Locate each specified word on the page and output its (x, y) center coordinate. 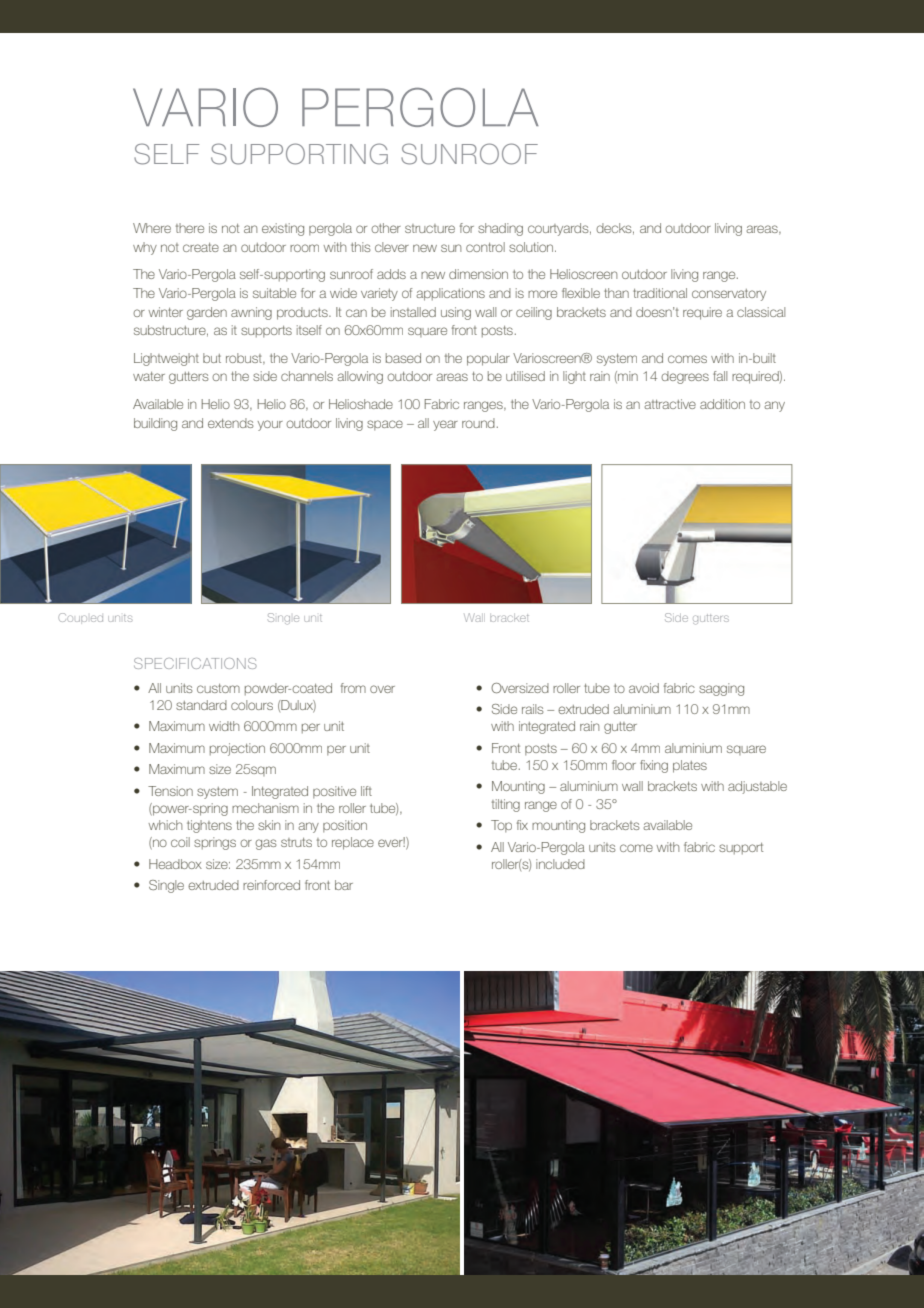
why (145, 248)
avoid (644, 688)
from (353, 688)
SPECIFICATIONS (195, 663)
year (445, 425)
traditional (660, 293)
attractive (670, 404)
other (386, 228)
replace (353, 843)
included (560, 864)
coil (180, 842)
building (155, 424)
